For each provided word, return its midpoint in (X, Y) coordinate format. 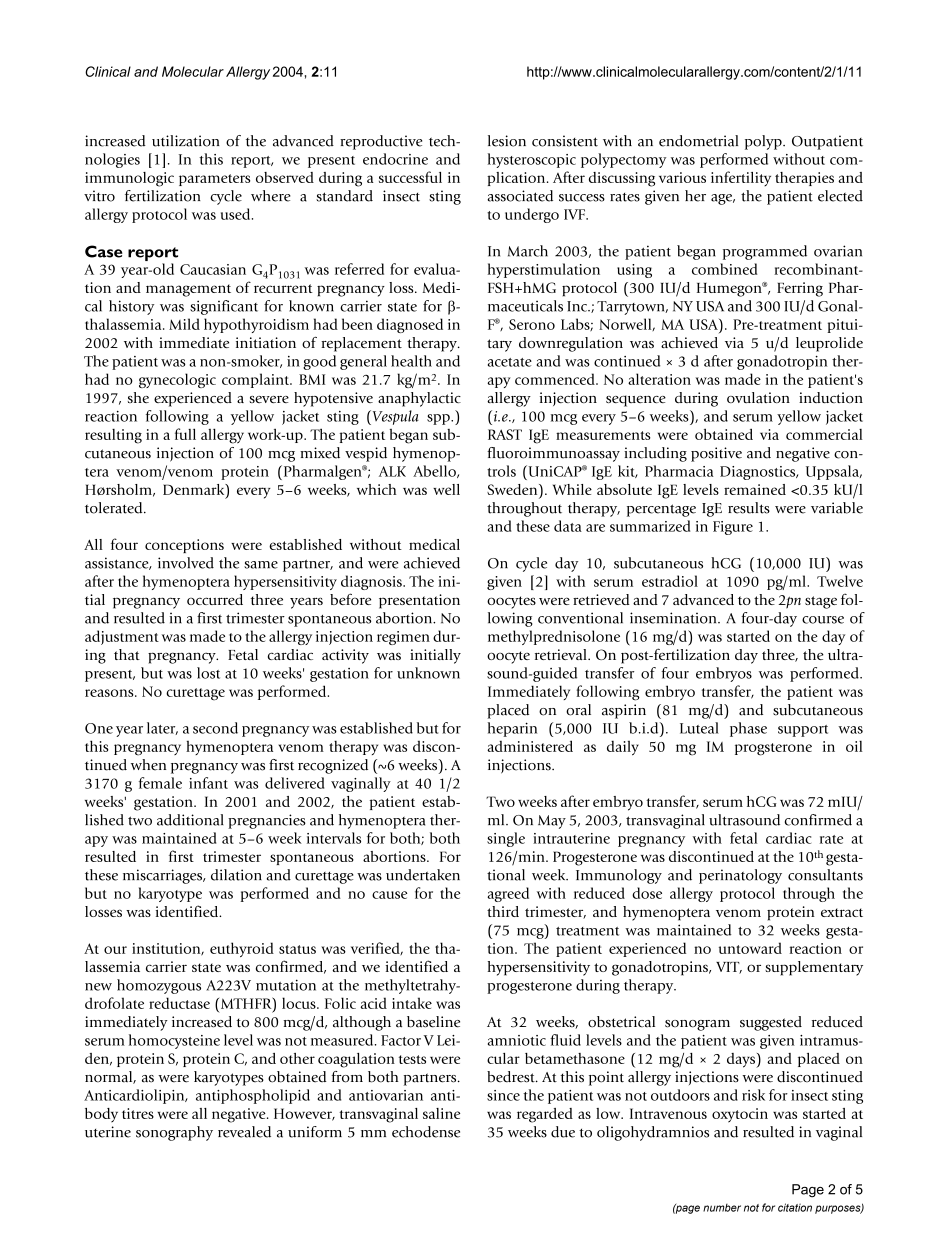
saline (441, 1113)
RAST (505, 434)
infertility (741, 178)
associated (520, 196)
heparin (512, 729)
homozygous (159, 986)
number (722, 1208)
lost (208, 673)
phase (748, 729)
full (185, 434)
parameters (214, 180)
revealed (244, 1132)
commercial (824, 434)
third (503, 911)
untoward (750, 948)
